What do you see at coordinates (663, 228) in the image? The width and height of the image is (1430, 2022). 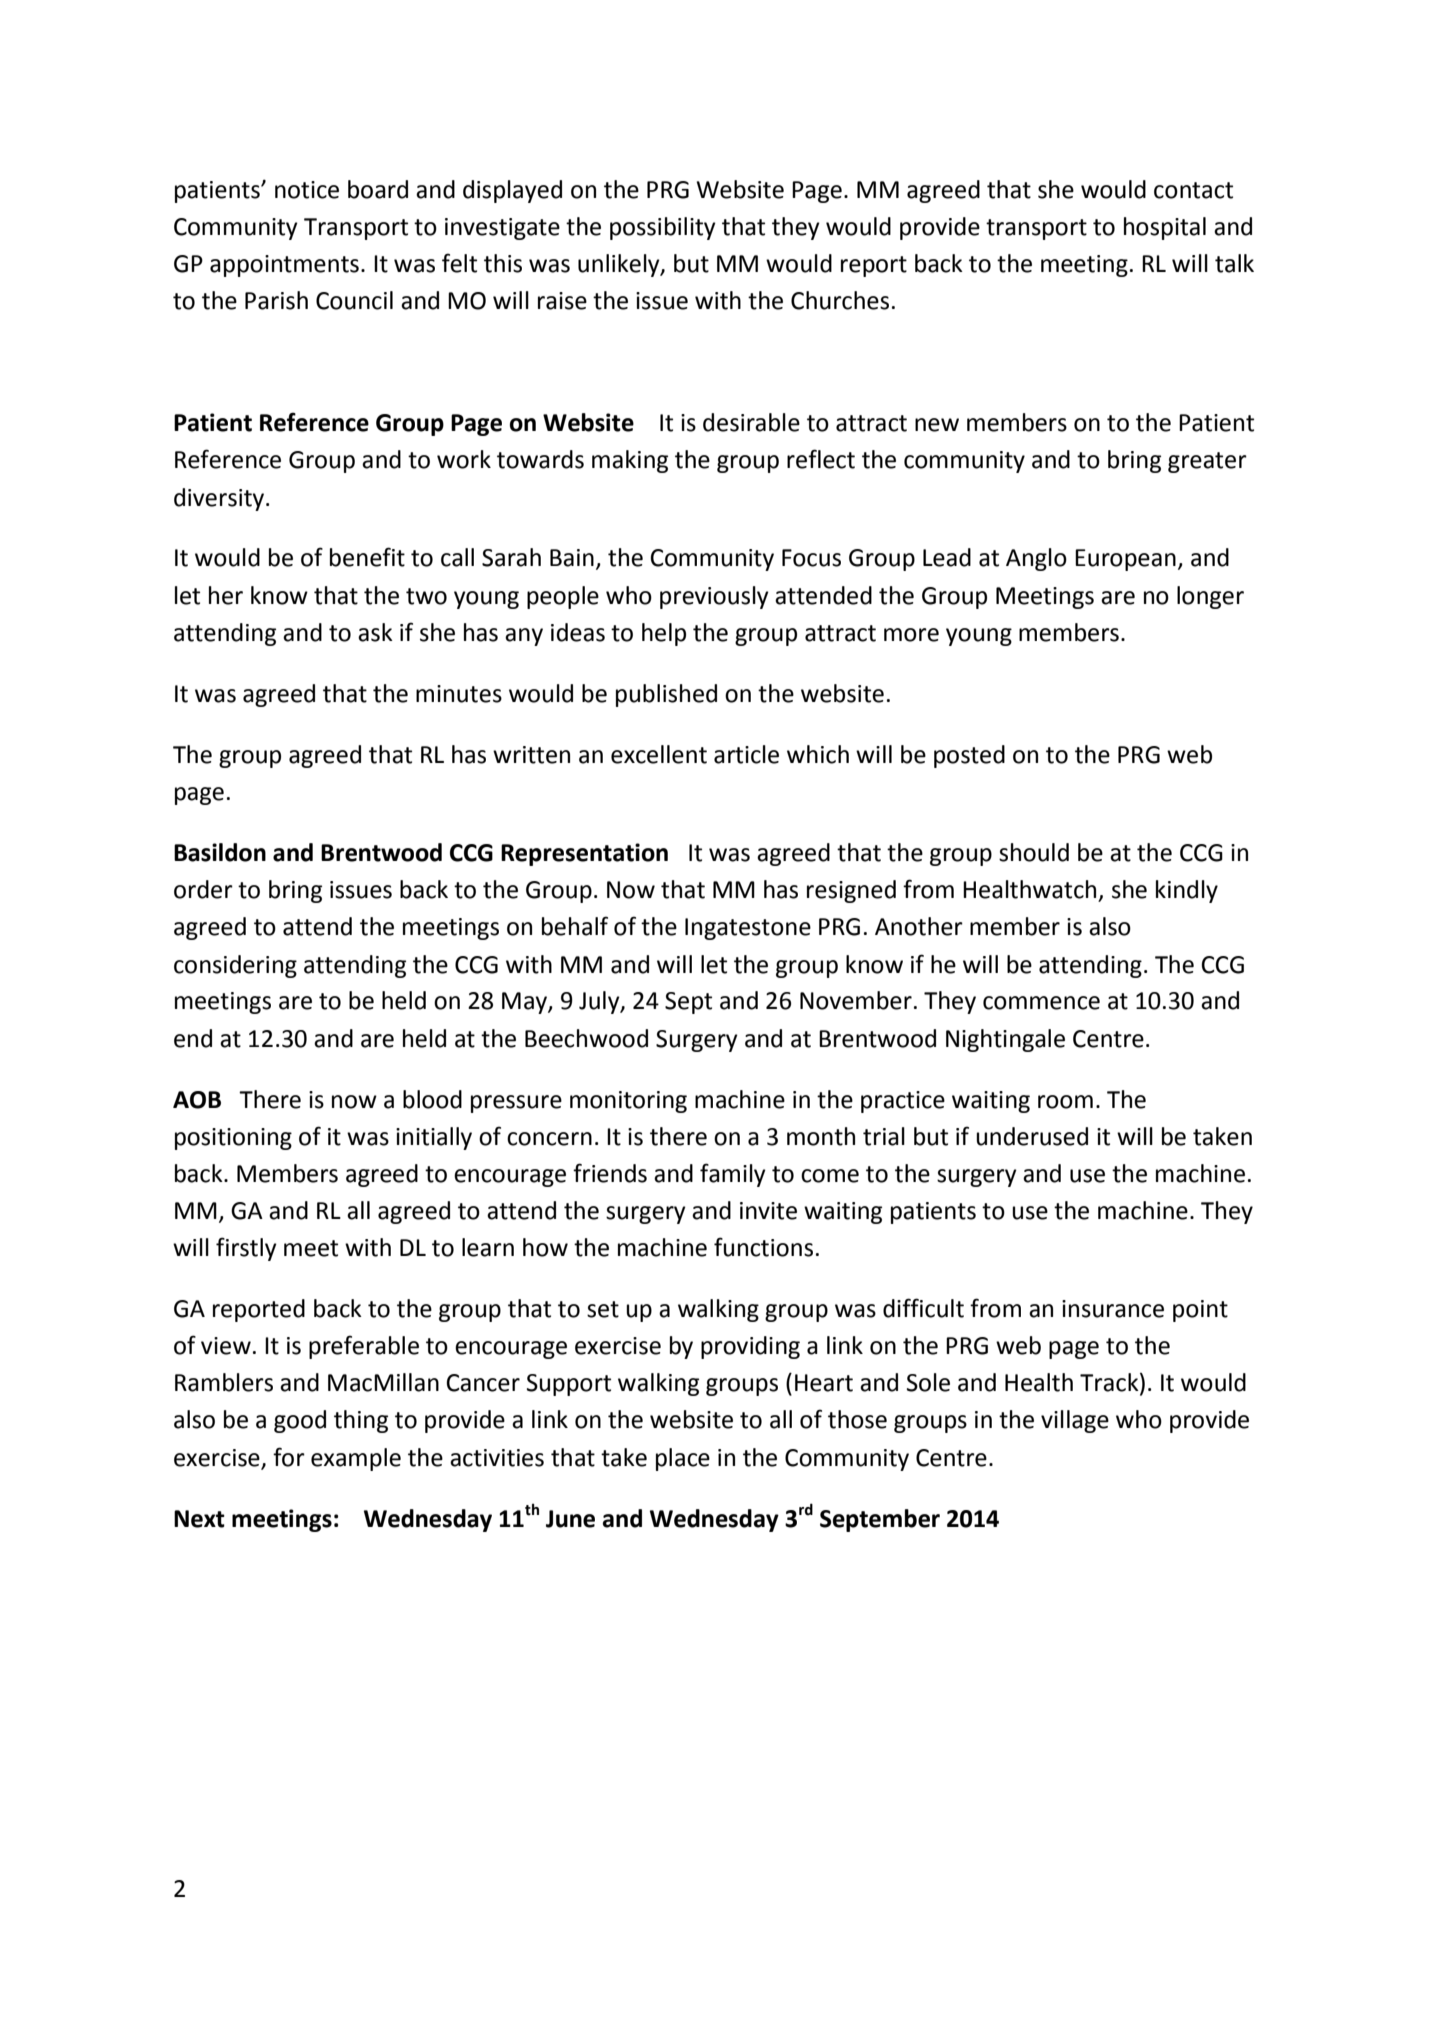 I see `possibility` at bounding box center [663, 228].
